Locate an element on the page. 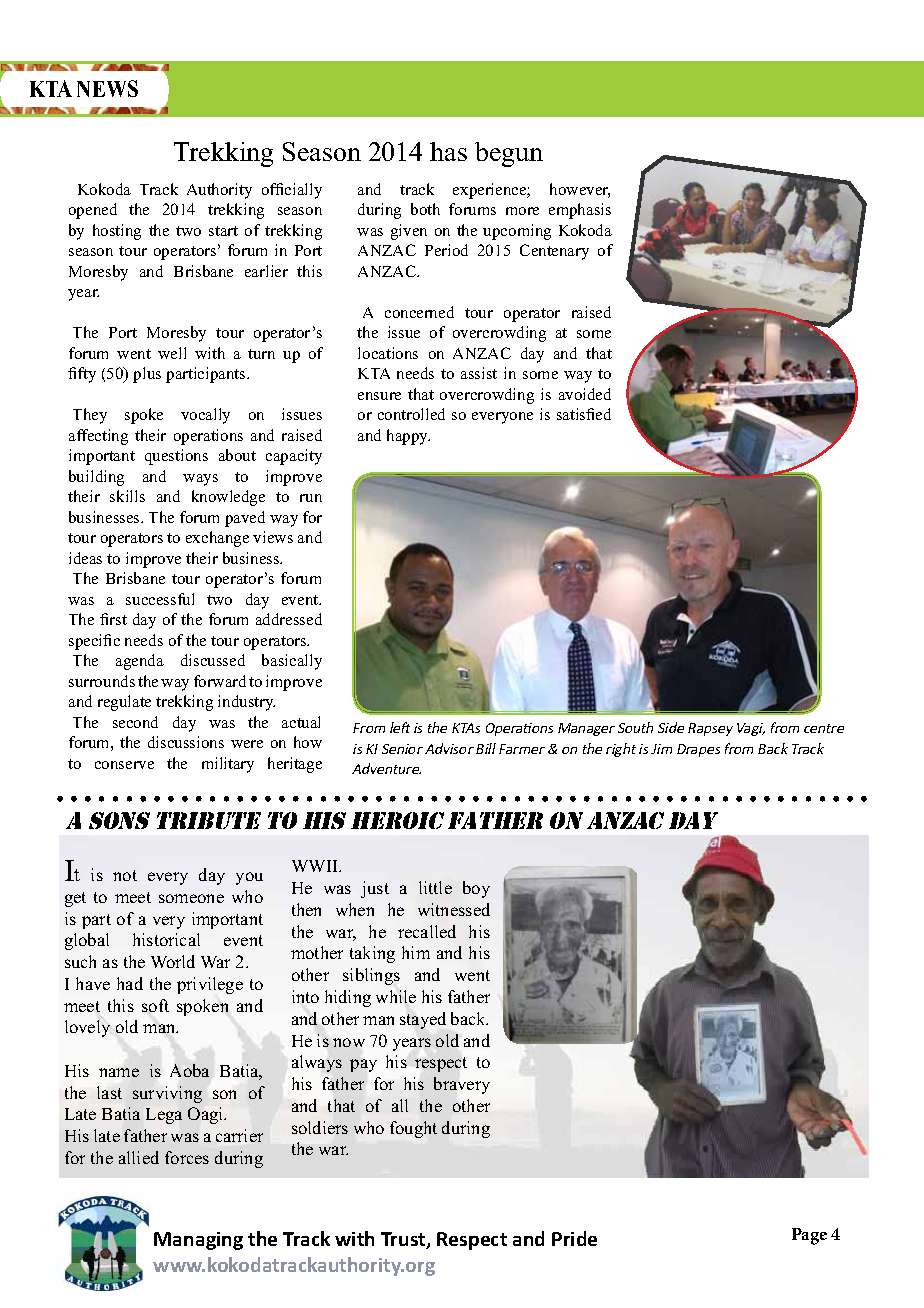 The width and height of the document is (924, 1308). satisfied is located at coordinates (584, 414).
